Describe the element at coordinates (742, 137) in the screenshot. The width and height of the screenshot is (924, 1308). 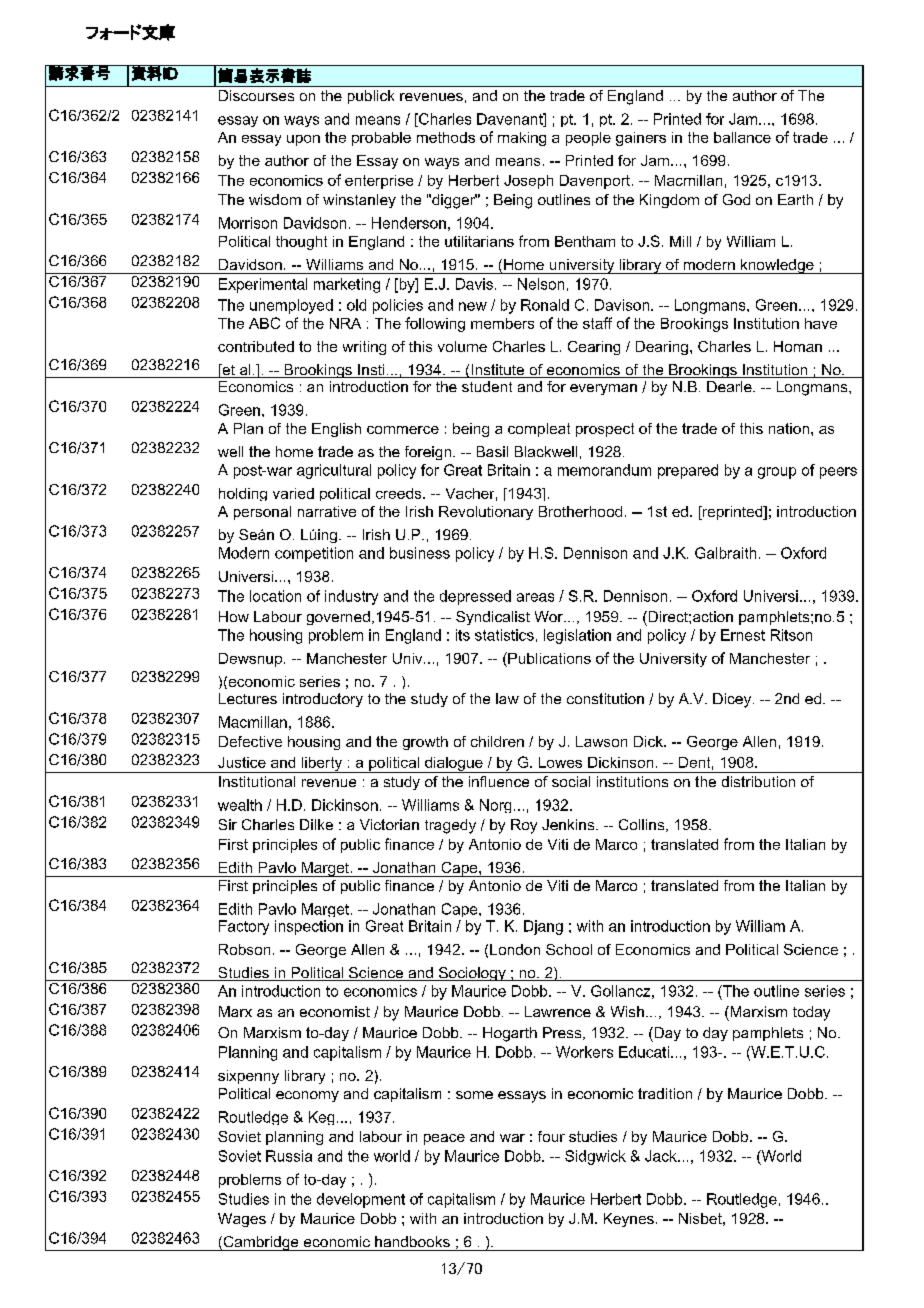
I see `ballance` at that location.
